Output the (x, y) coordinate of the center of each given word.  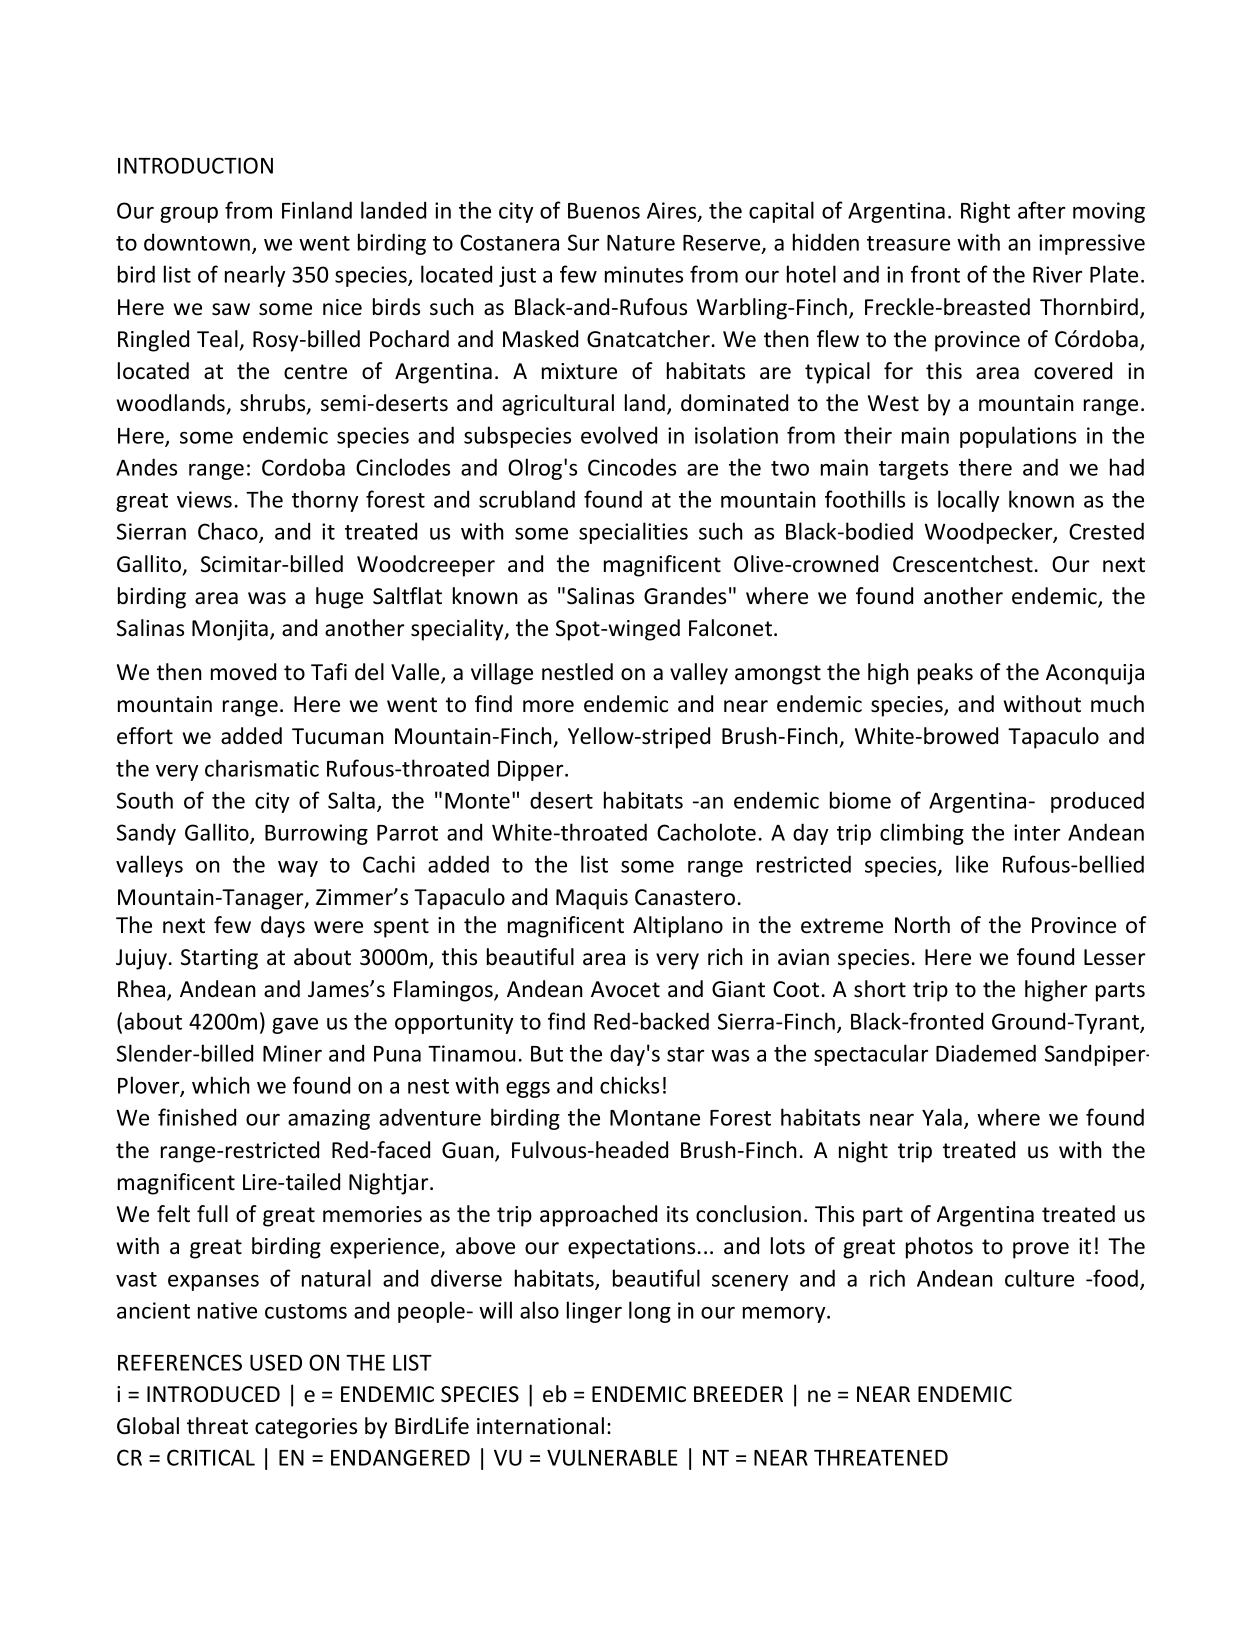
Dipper (532, 770)
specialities (633, 533)
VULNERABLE (612, 1458)
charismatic (262, 768)
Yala (942, 1117)
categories (306, 1428)
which (221, 1085)
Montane (655, 1118)
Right (985, 212)
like (972, 864)
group (189, 215)
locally (968, 501)
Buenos (604, 211)
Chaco (229, 532)
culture (1039, 1278)
